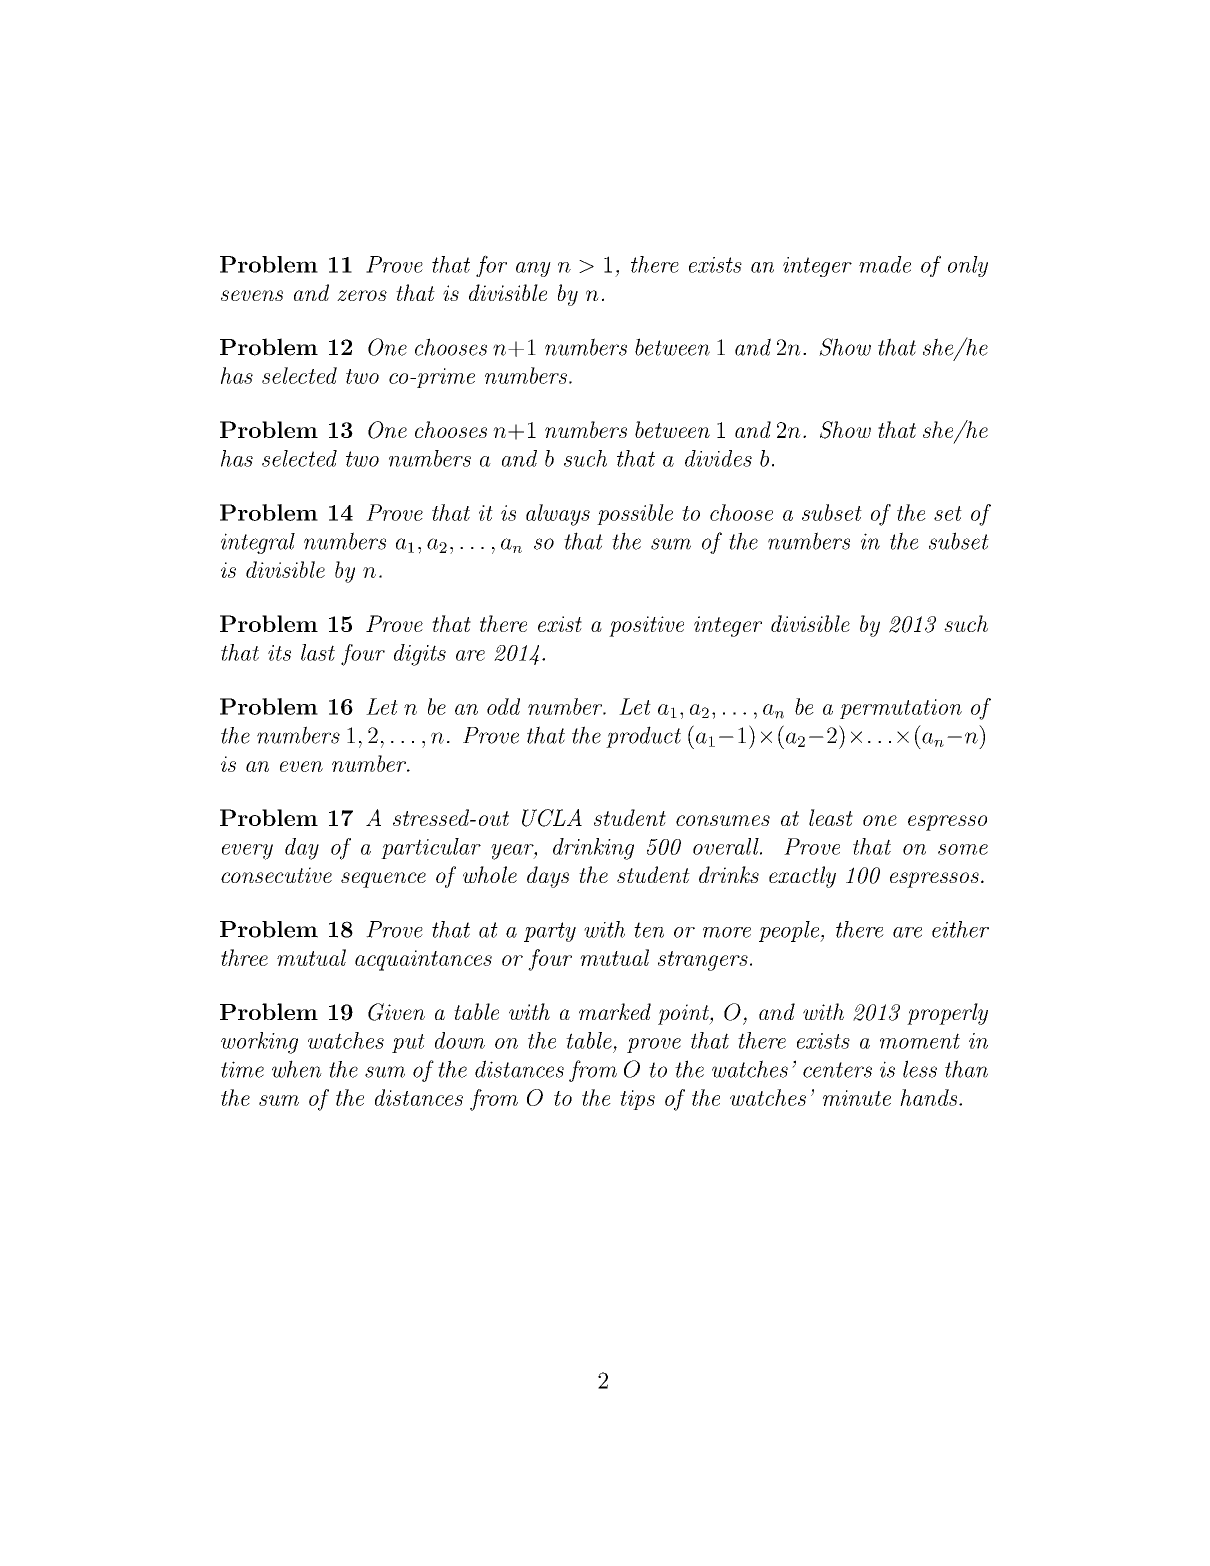 This screenshot has width=1210, height=1566. I want to click on integral, so click(258, 543).
